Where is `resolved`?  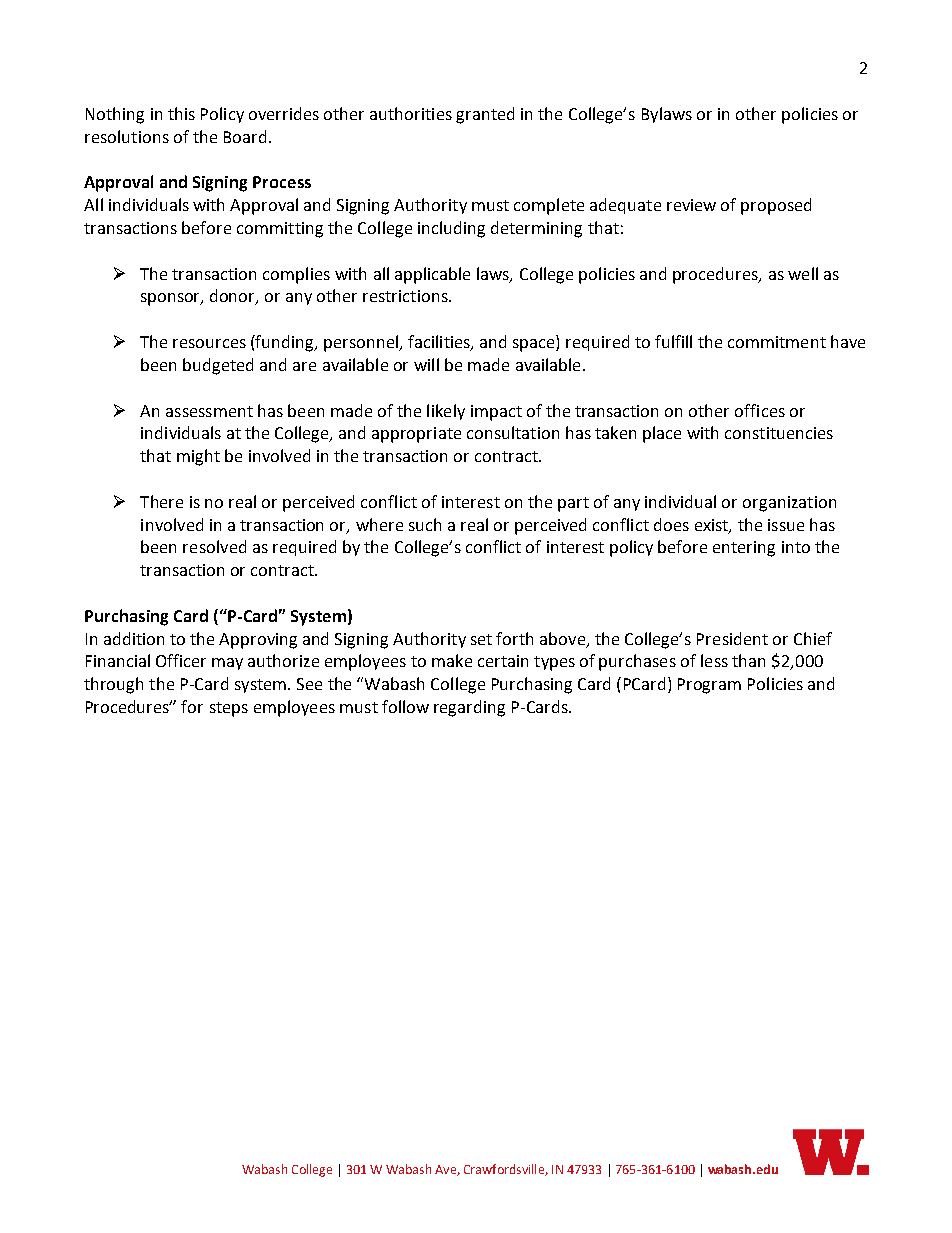
resolved is located at coordinates (214, 546).
